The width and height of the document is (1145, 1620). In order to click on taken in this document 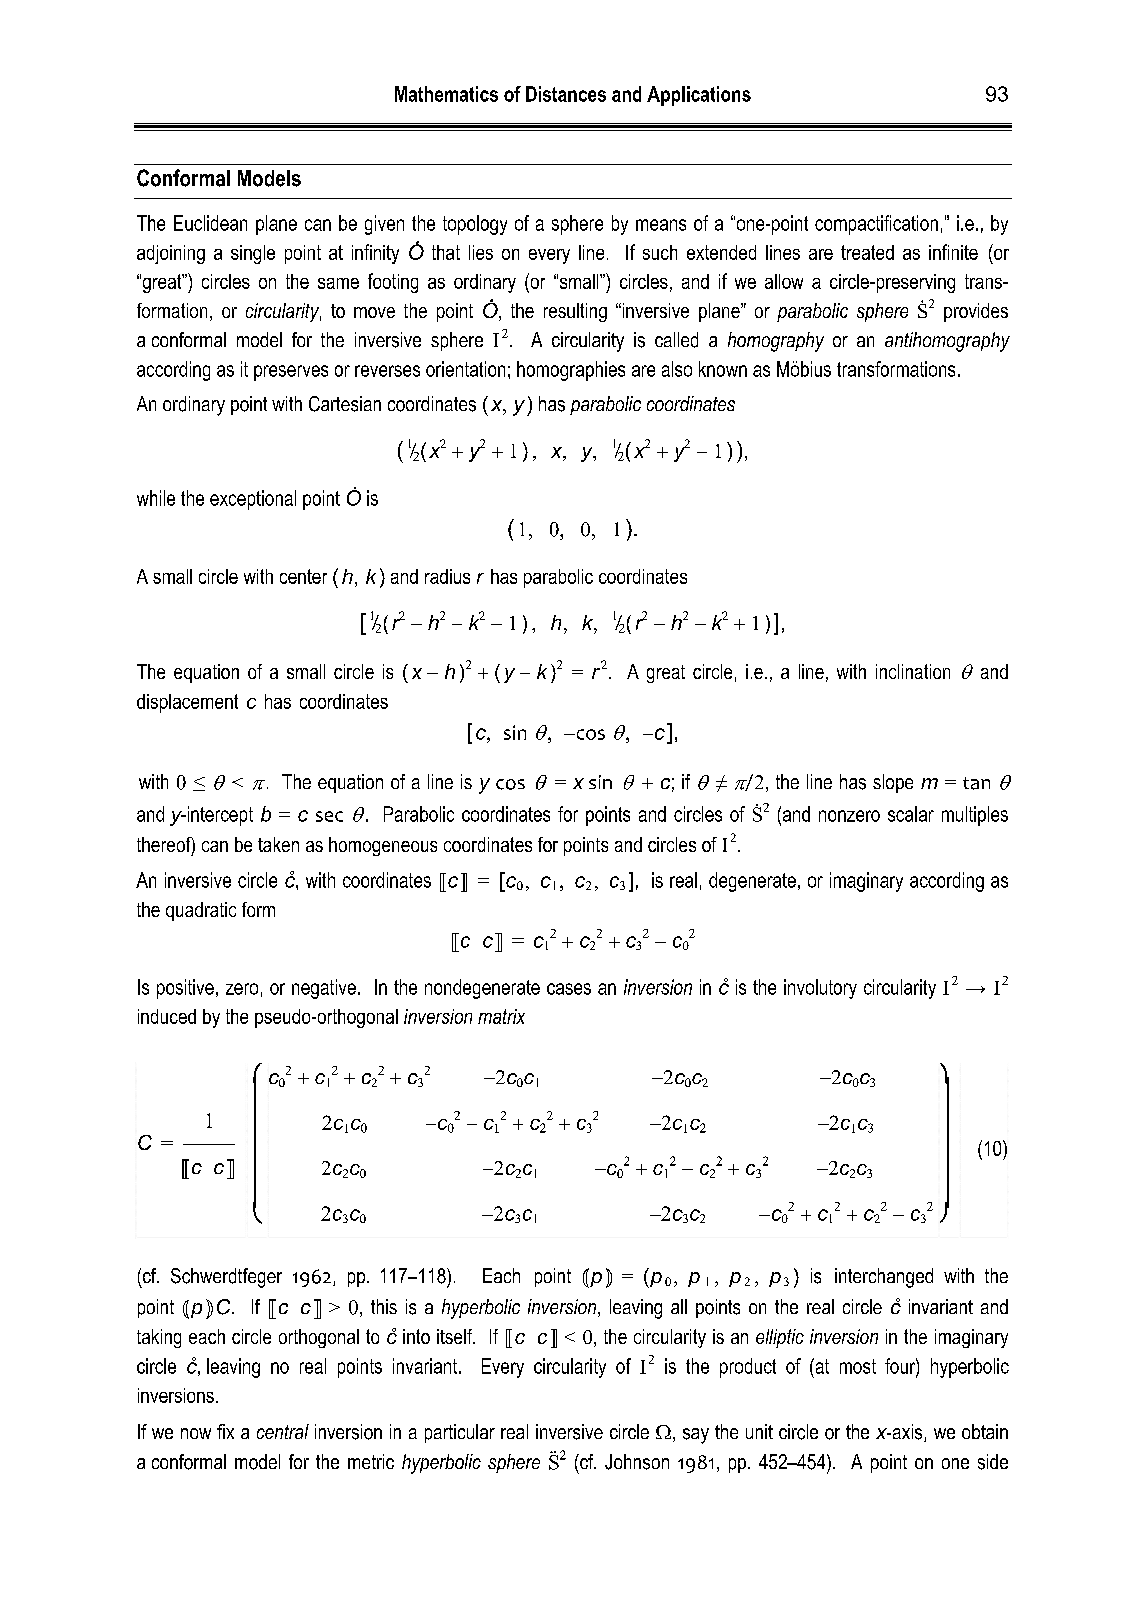, I will do `click(278, 844)`.
